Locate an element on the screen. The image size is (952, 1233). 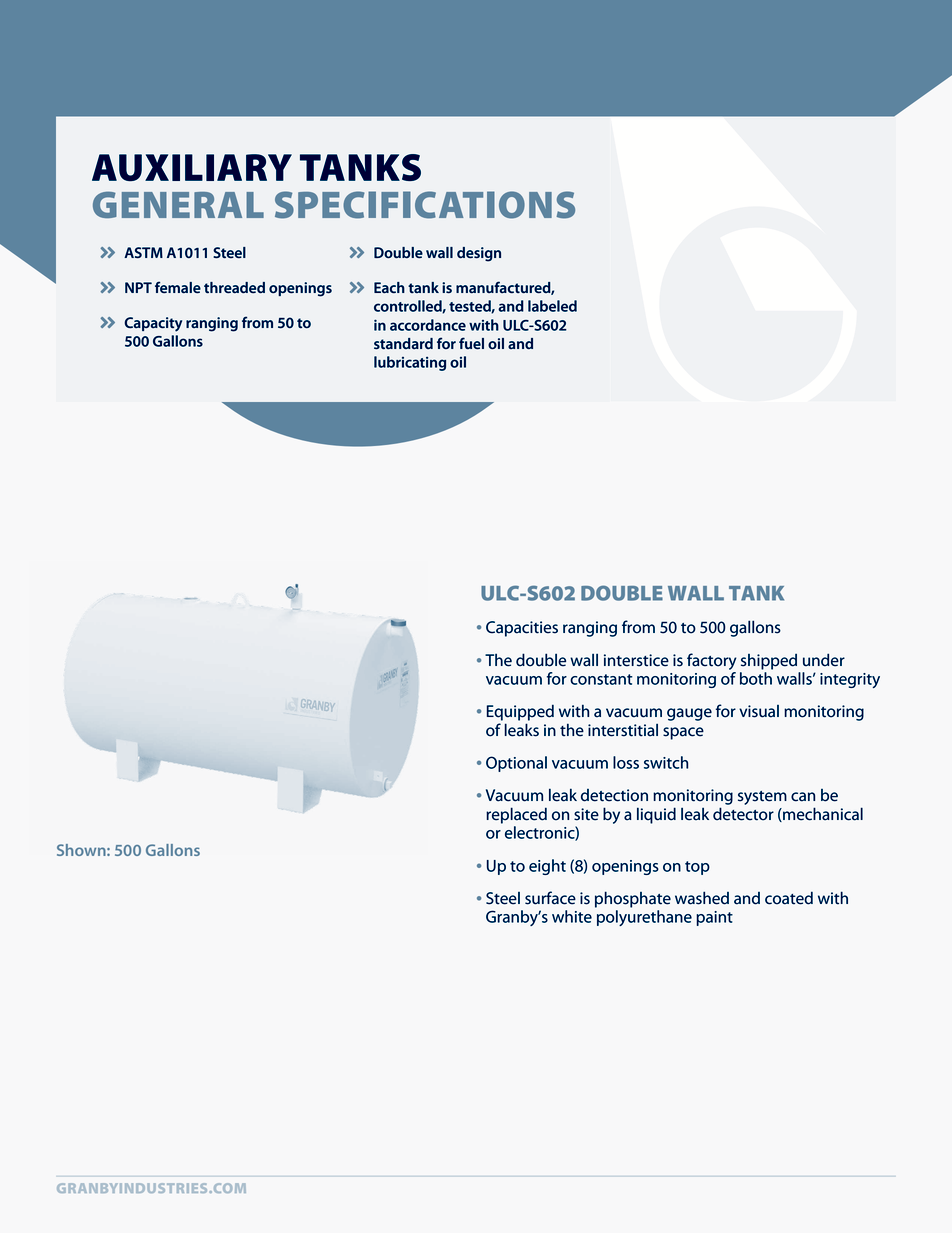
Capacities is located at coordinates (522, 629).
